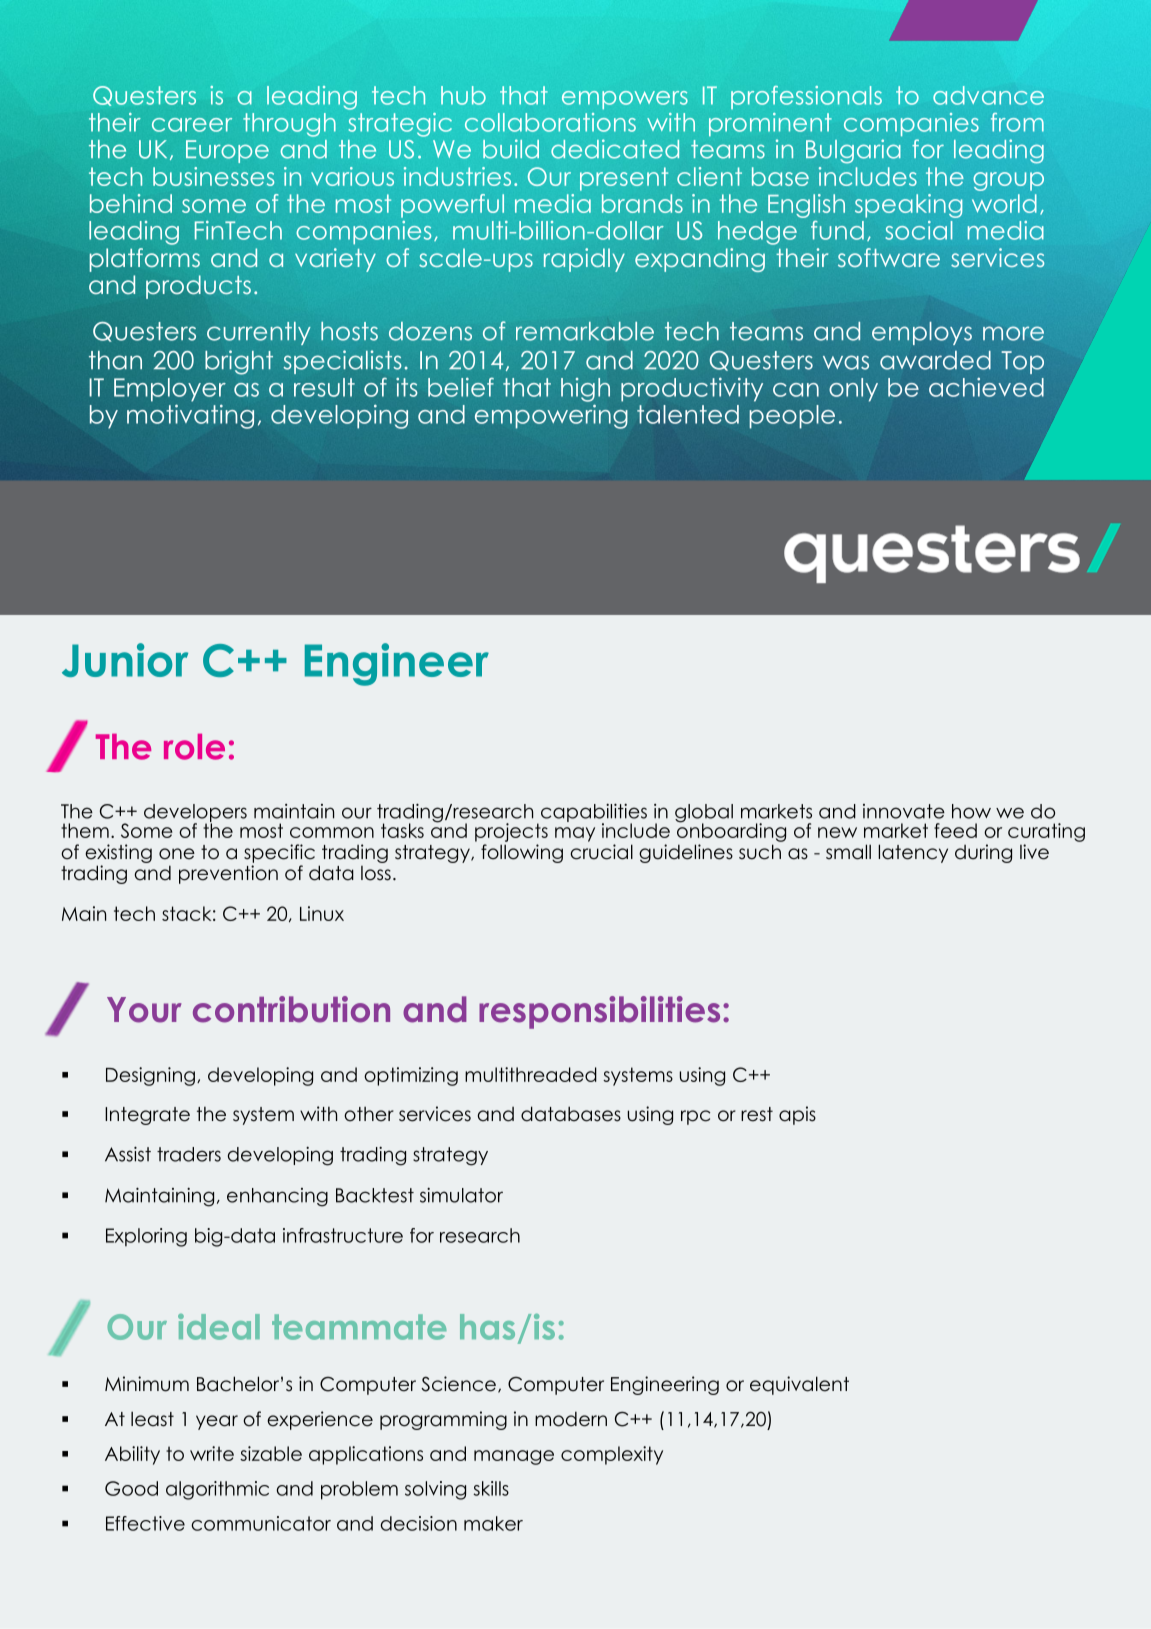 This screenshot has width=1151, height=1629. I want to click on algorithmic, so click(217, 1490).
